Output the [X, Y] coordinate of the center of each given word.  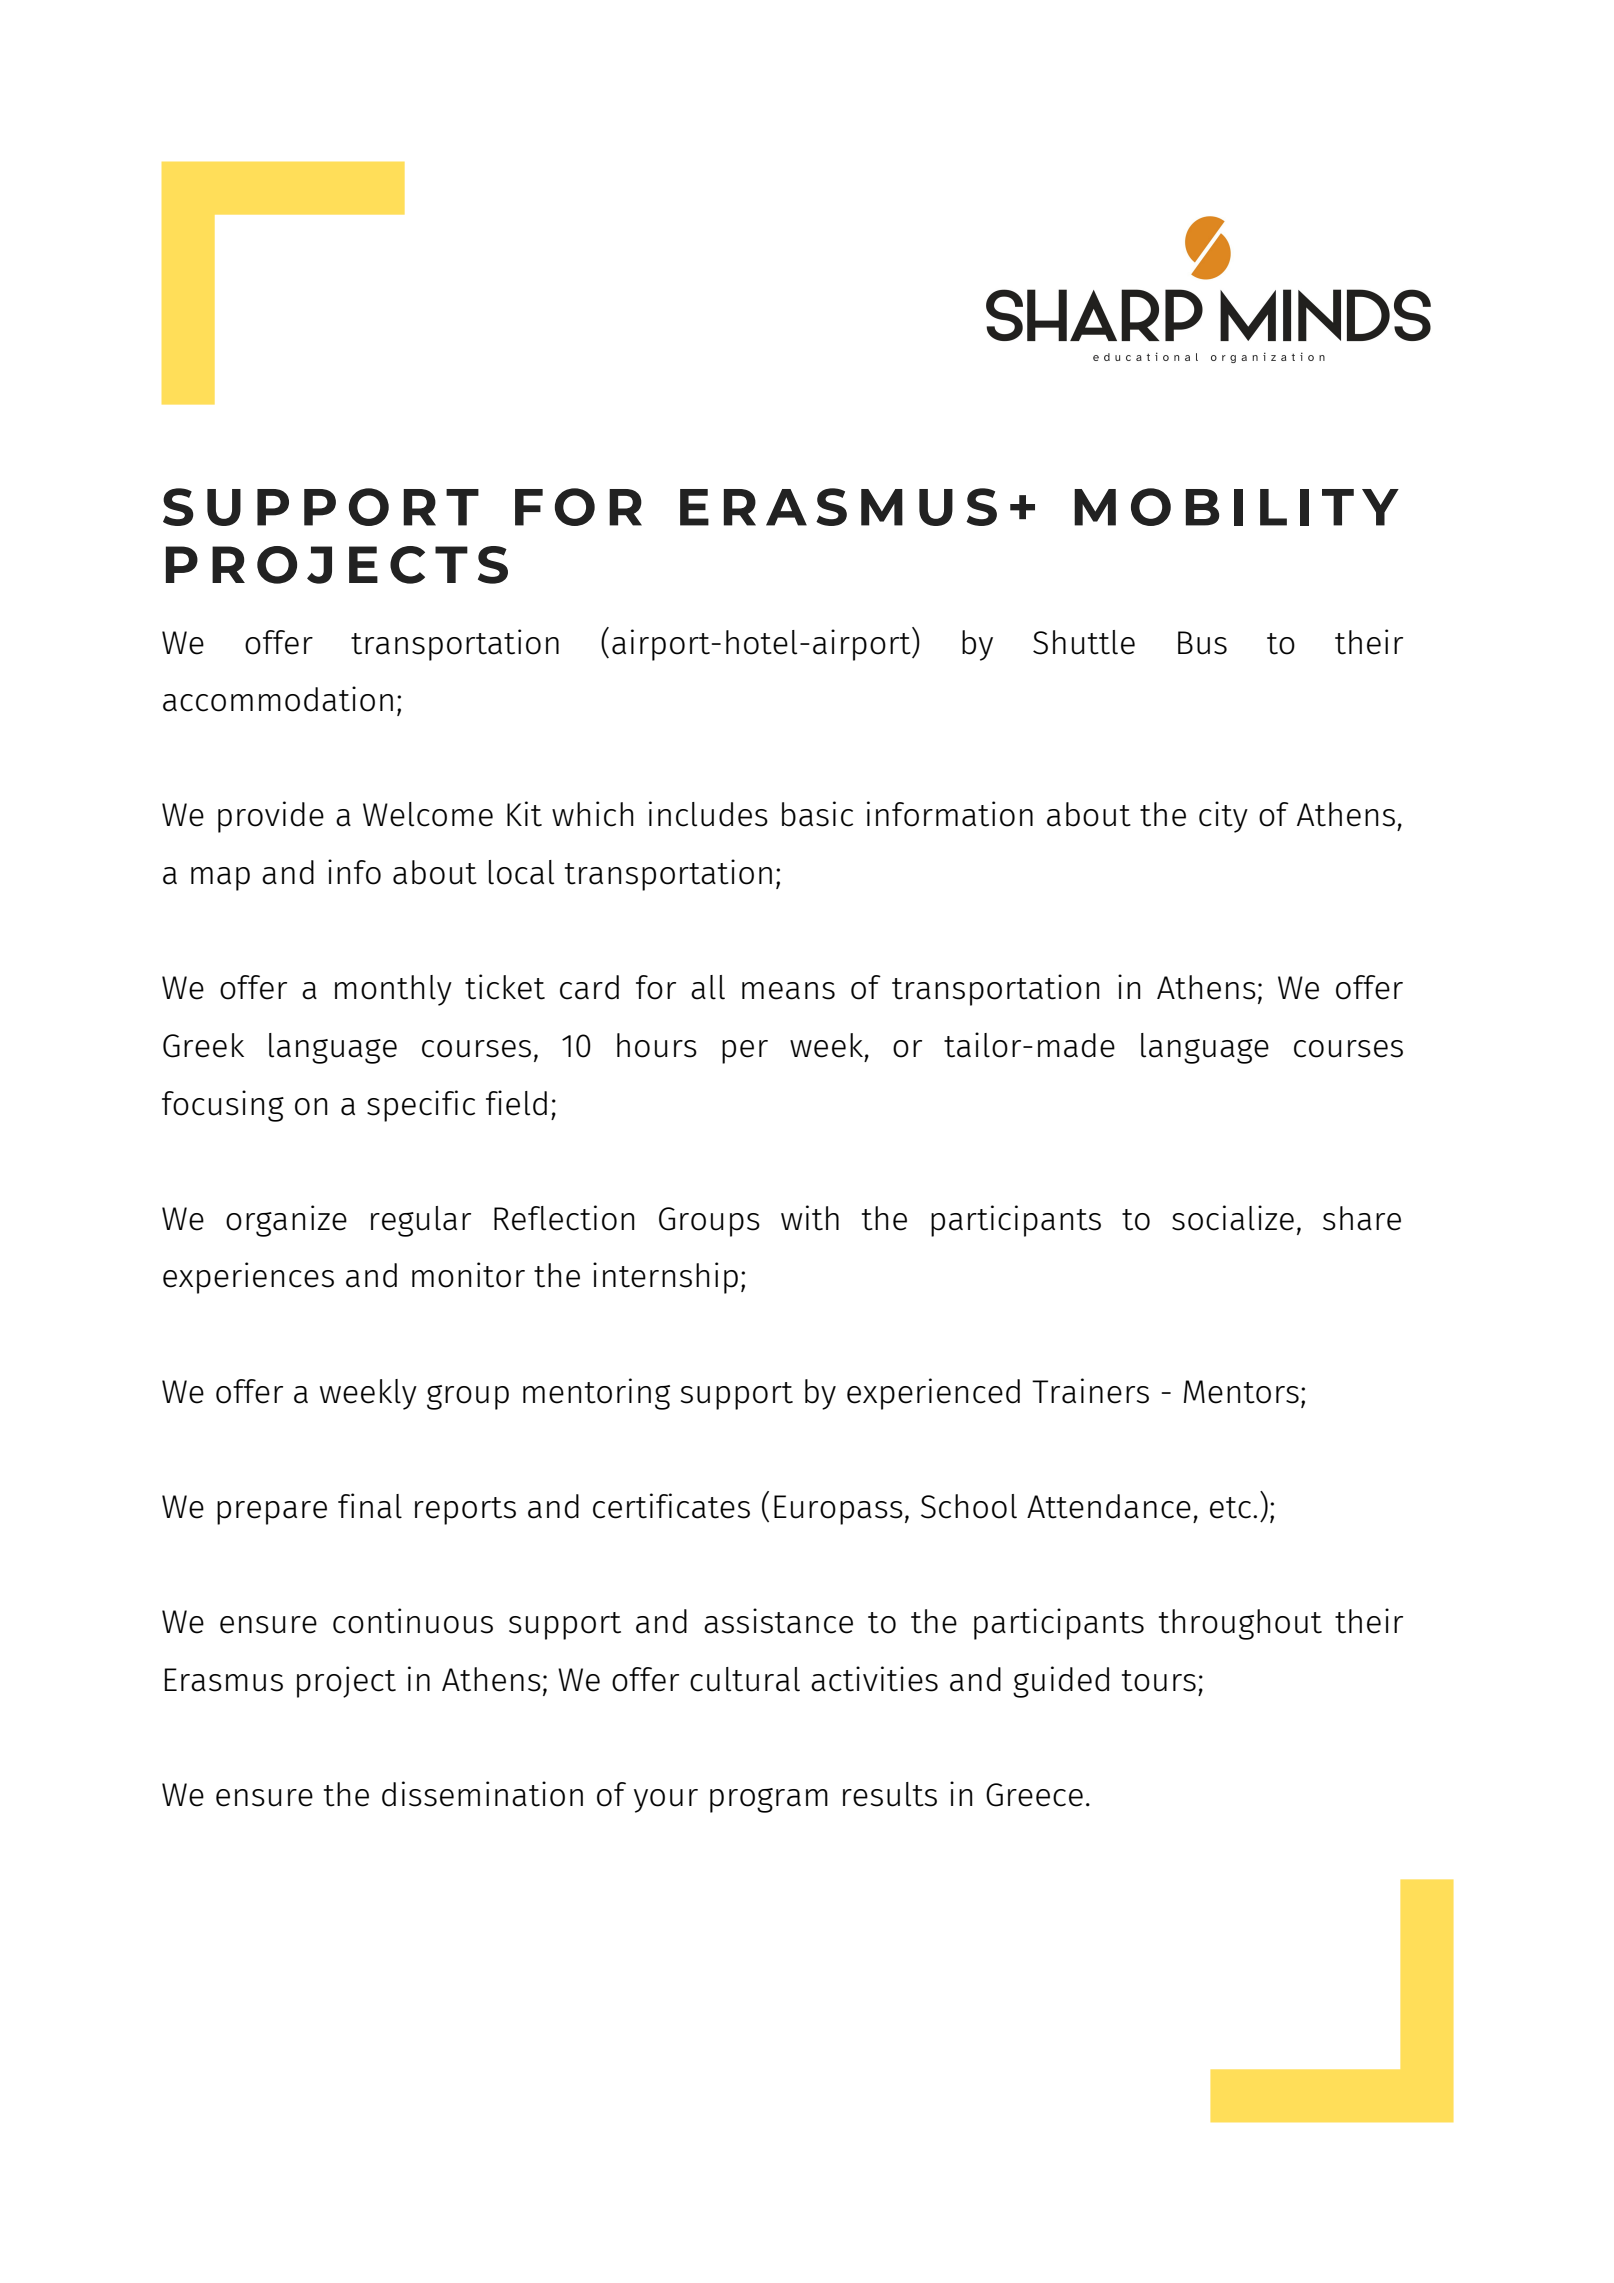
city [1223, 817]
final [370, 1506]
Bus [1202, 643]
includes [708, 814]
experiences [248, 1278]
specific [421, 1106]
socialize [1233, 1218]
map [220, 879]
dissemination [482, 1794]
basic [817, 814]
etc [1230, 1508]
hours [657, 1045]
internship [665, 1278]
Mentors [1241, 1392]
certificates [671, 1506]
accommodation [278, 699]
